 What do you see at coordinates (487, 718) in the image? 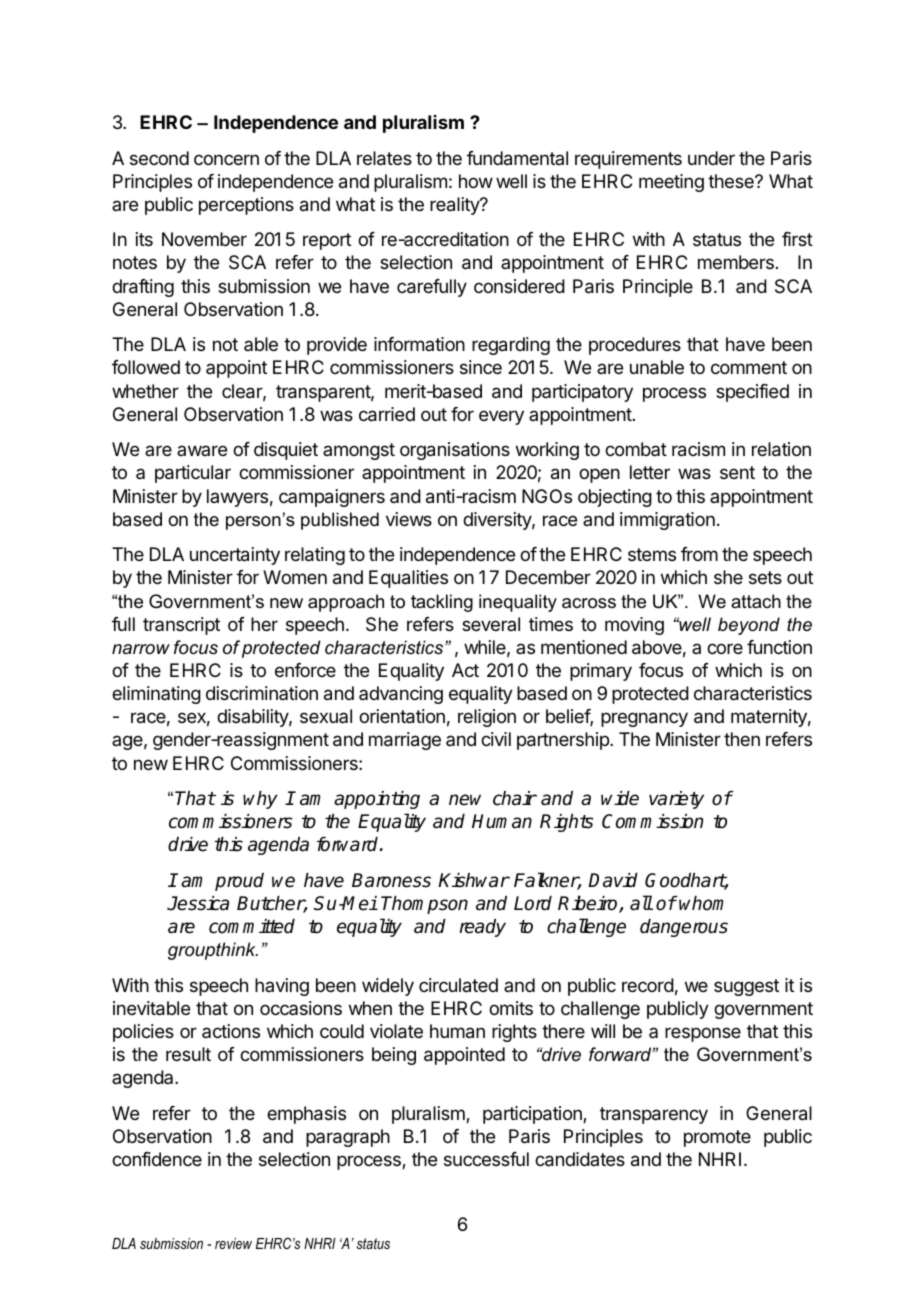
I see `religion` at bounding box center [487, 718].
